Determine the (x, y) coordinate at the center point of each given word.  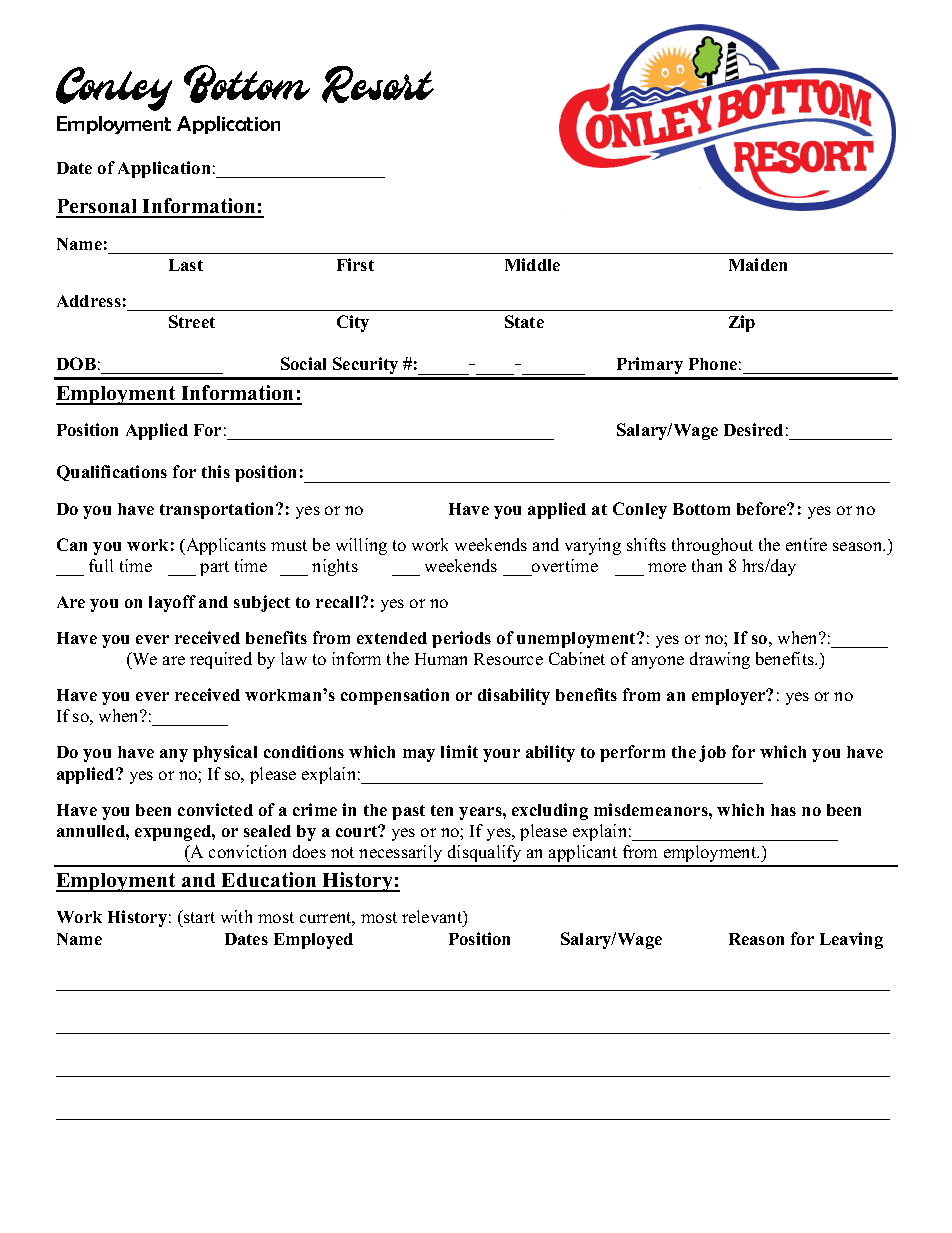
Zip (742, 323)
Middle (532, 264)
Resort (378, 84)
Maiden (758, 264)
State (524, 321)
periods (461, 639)
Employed (313, 941)
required (221, 660)
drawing (720, 660)
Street (192, 321)
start (198, 918)
